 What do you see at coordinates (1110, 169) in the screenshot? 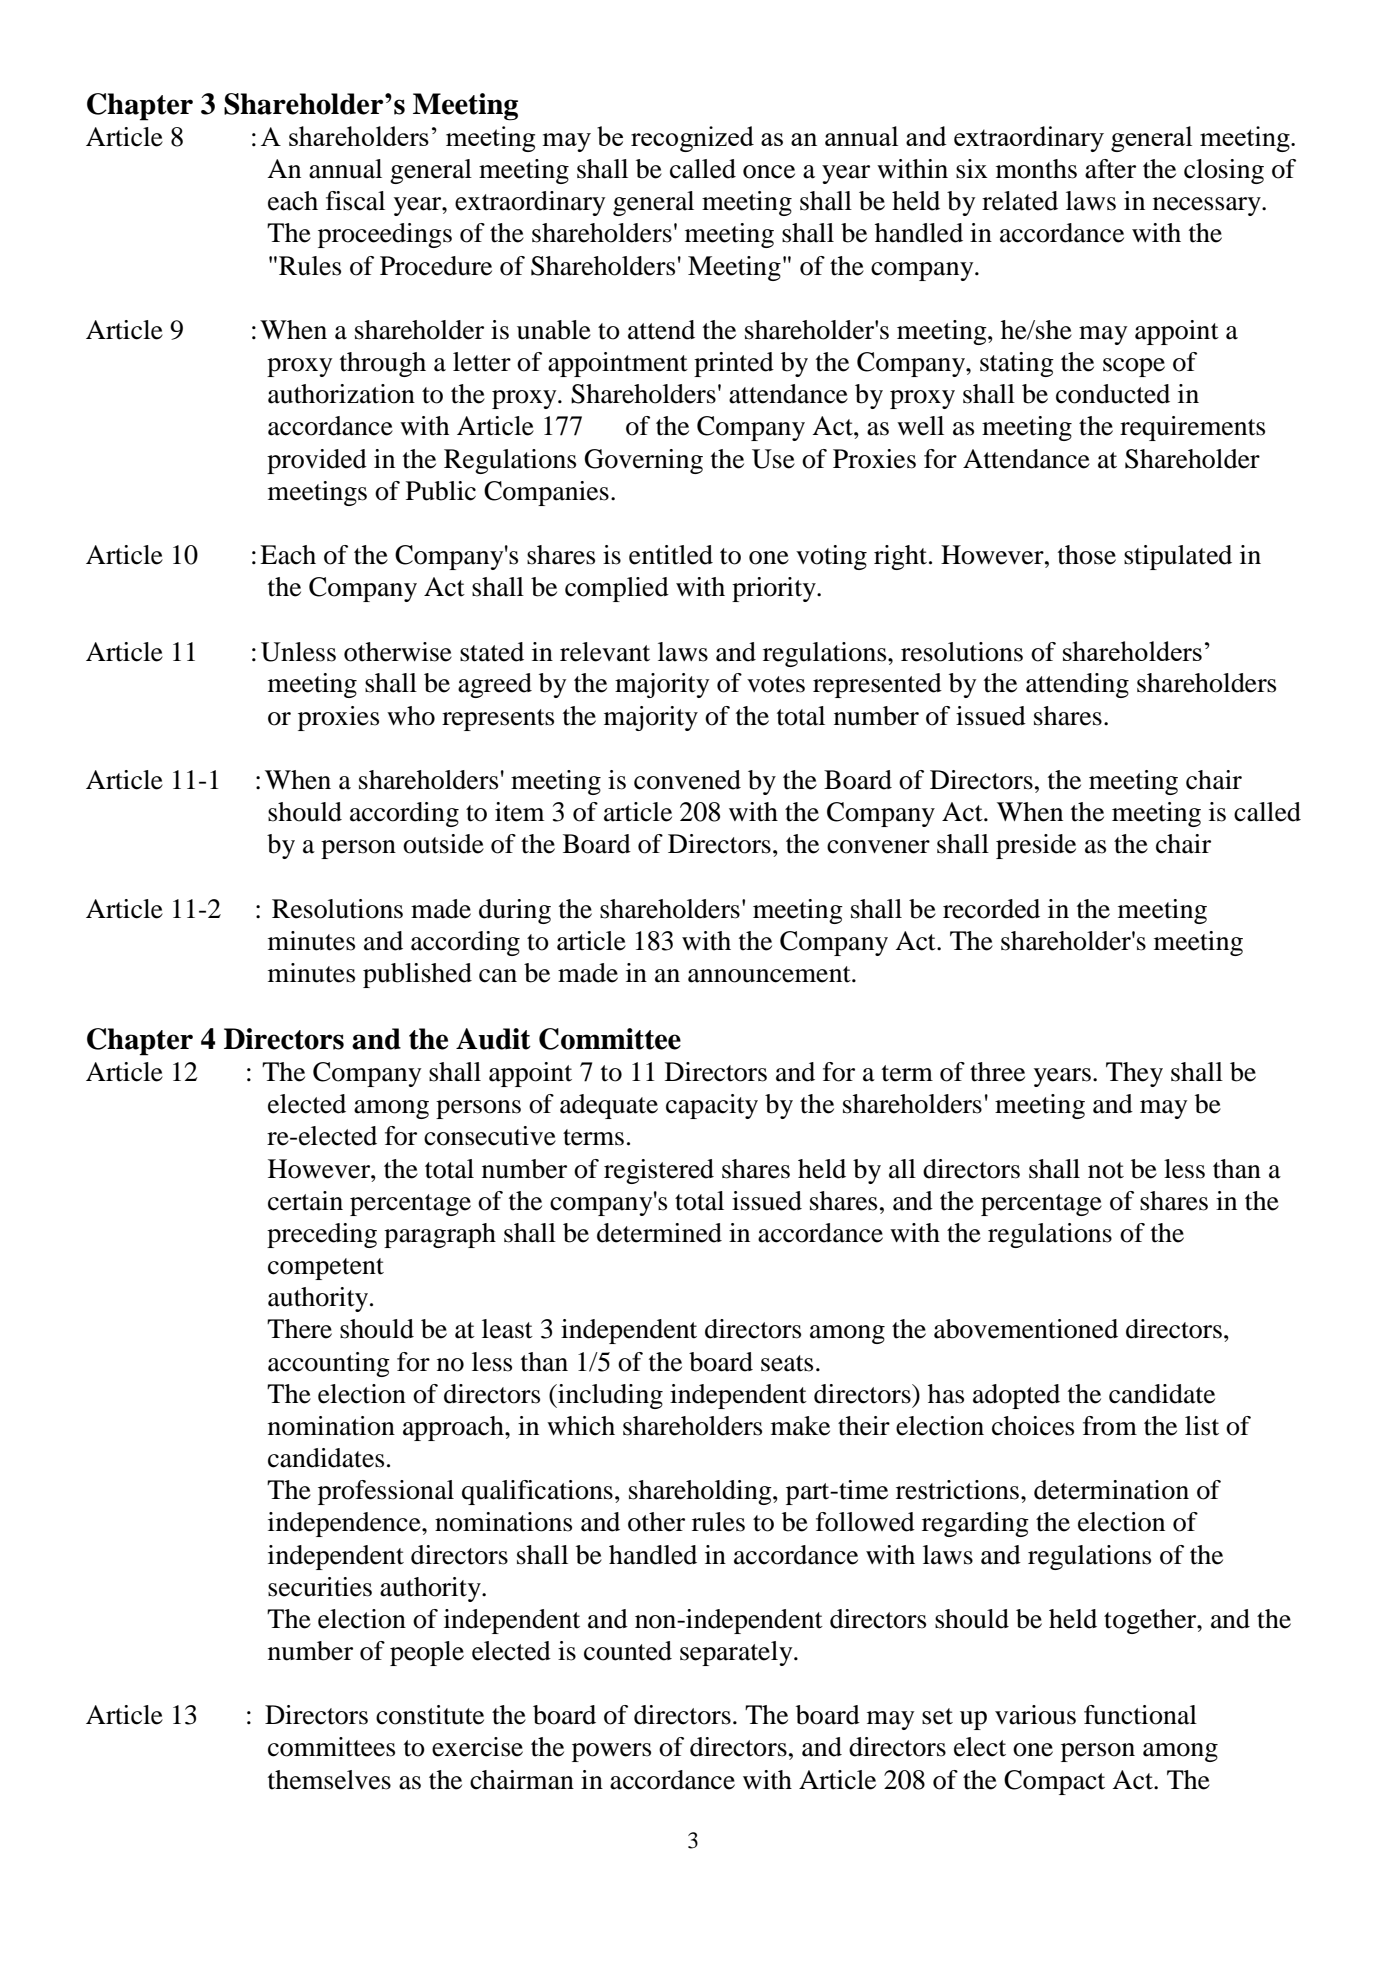
I see `after` at bounding box center [1110, 169].
